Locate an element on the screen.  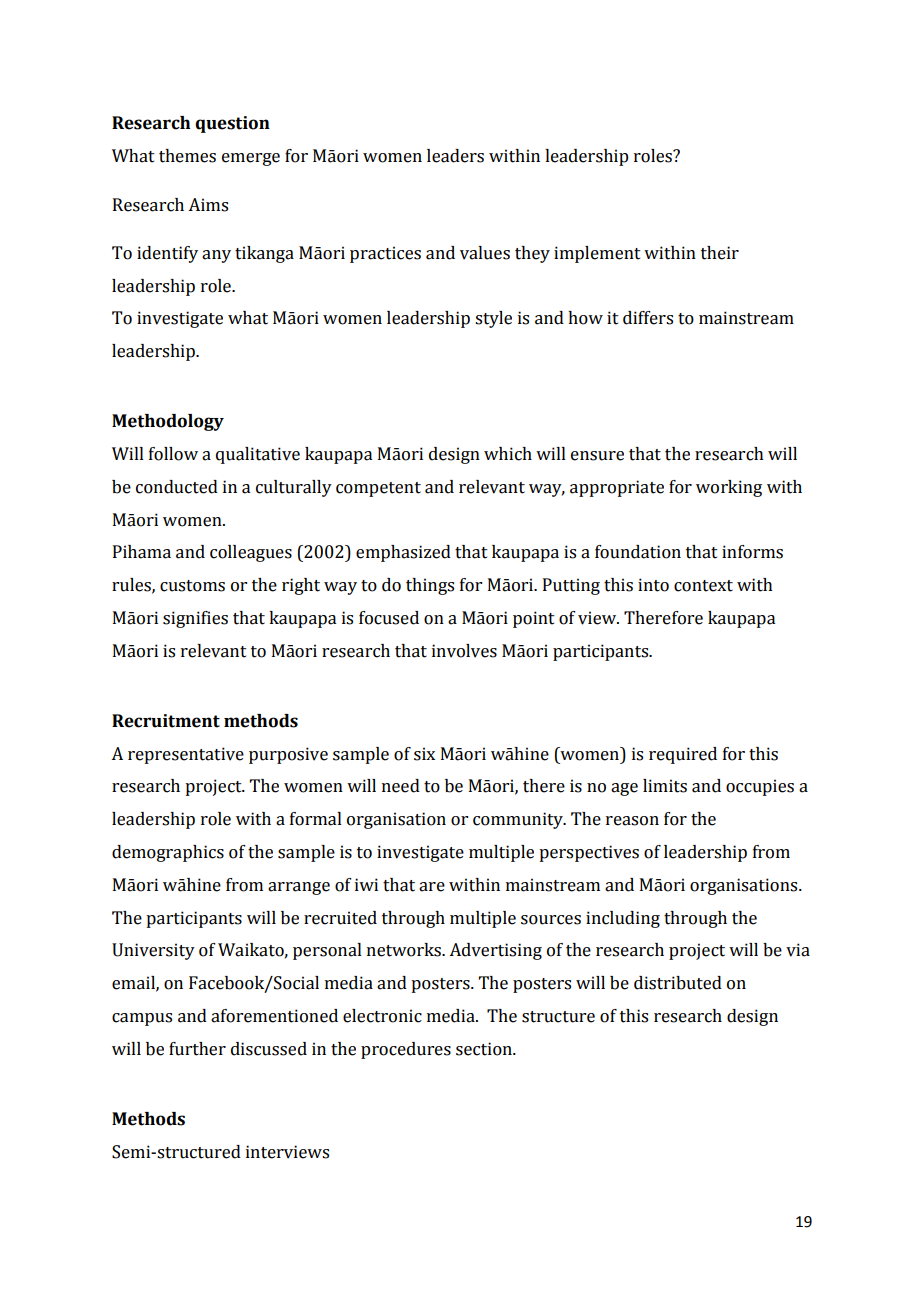
representative is located at coordinates (186, 755).
